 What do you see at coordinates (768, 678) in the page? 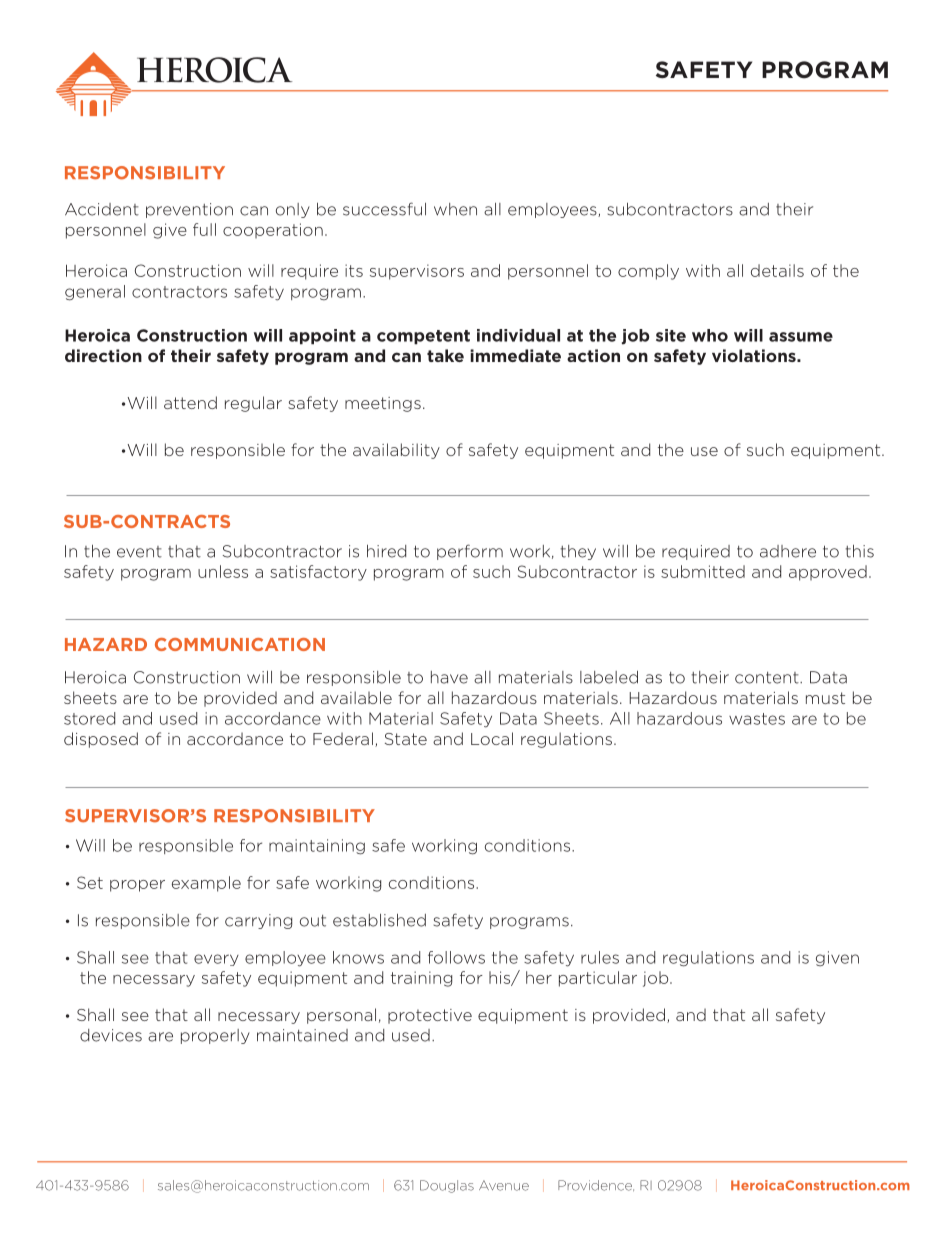
I see `content` at bounding box center [768, 678].
